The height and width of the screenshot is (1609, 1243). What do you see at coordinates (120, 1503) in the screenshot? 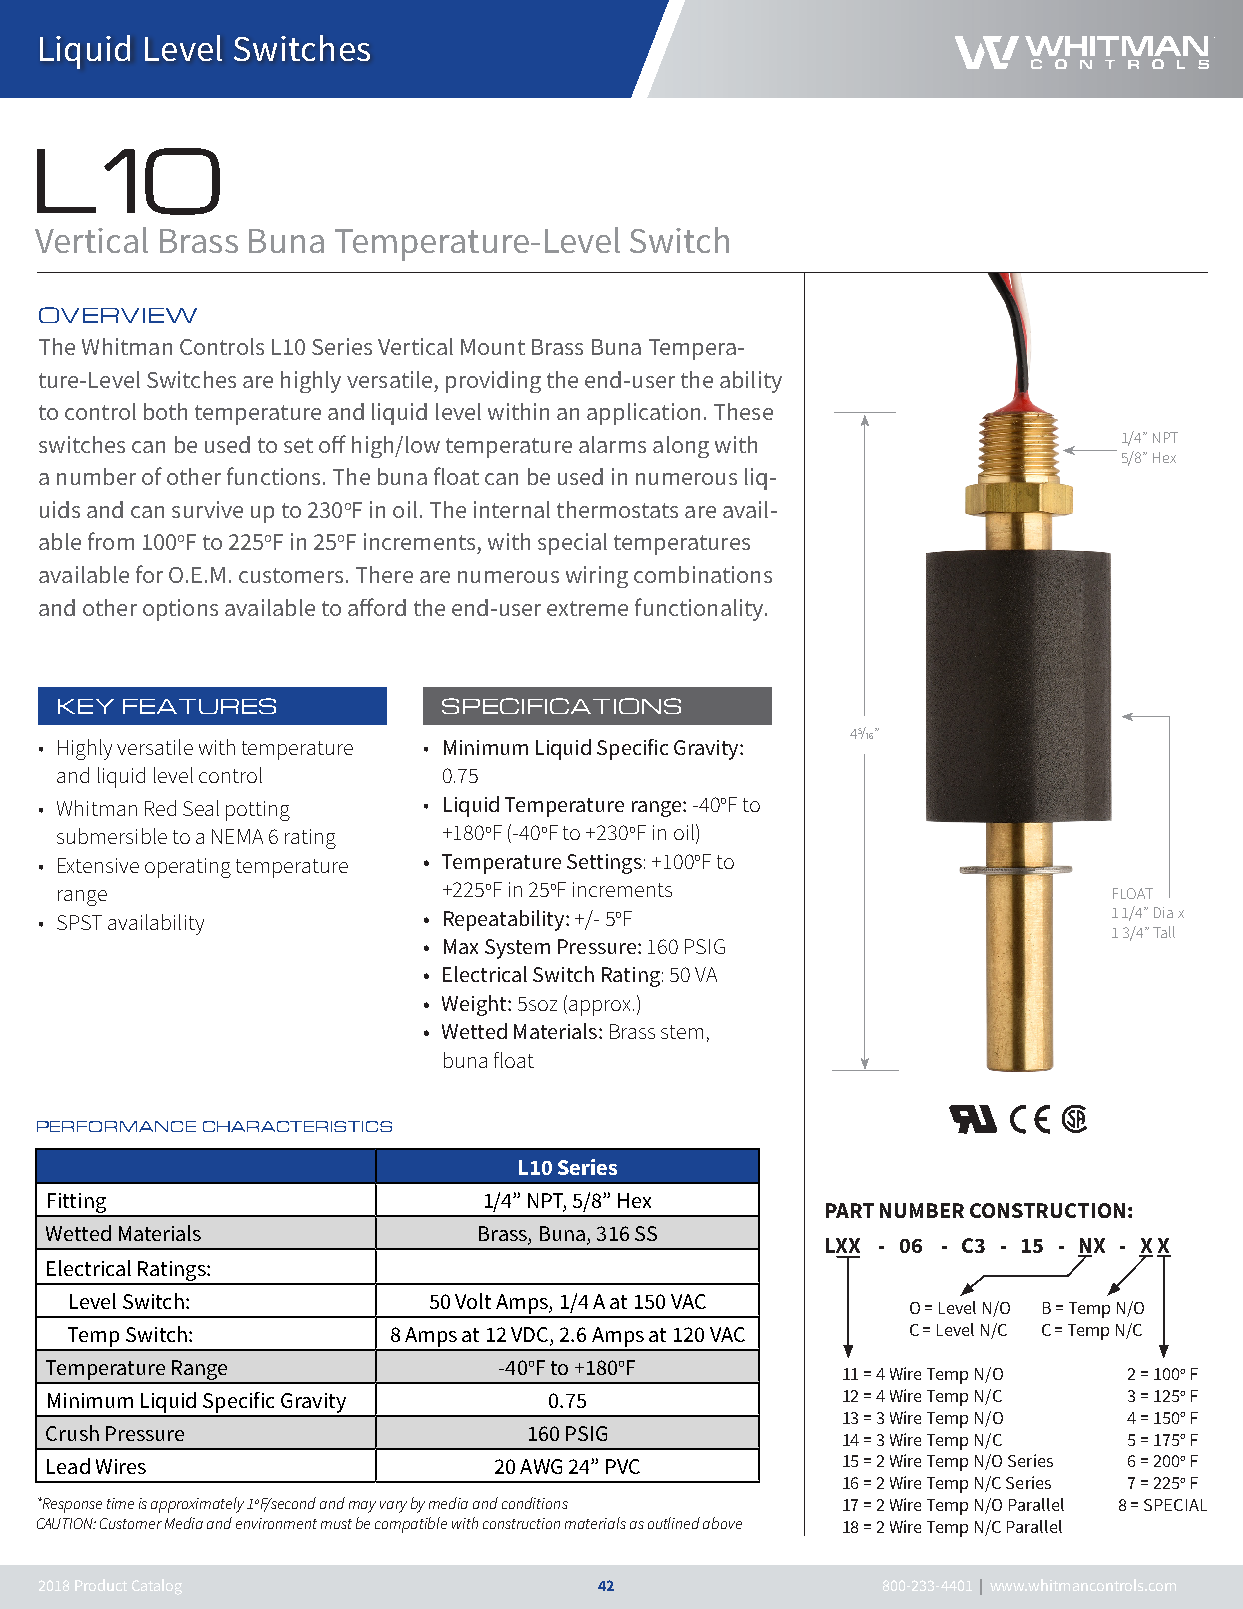
I see `time` at bounding box center [120, 1503].
